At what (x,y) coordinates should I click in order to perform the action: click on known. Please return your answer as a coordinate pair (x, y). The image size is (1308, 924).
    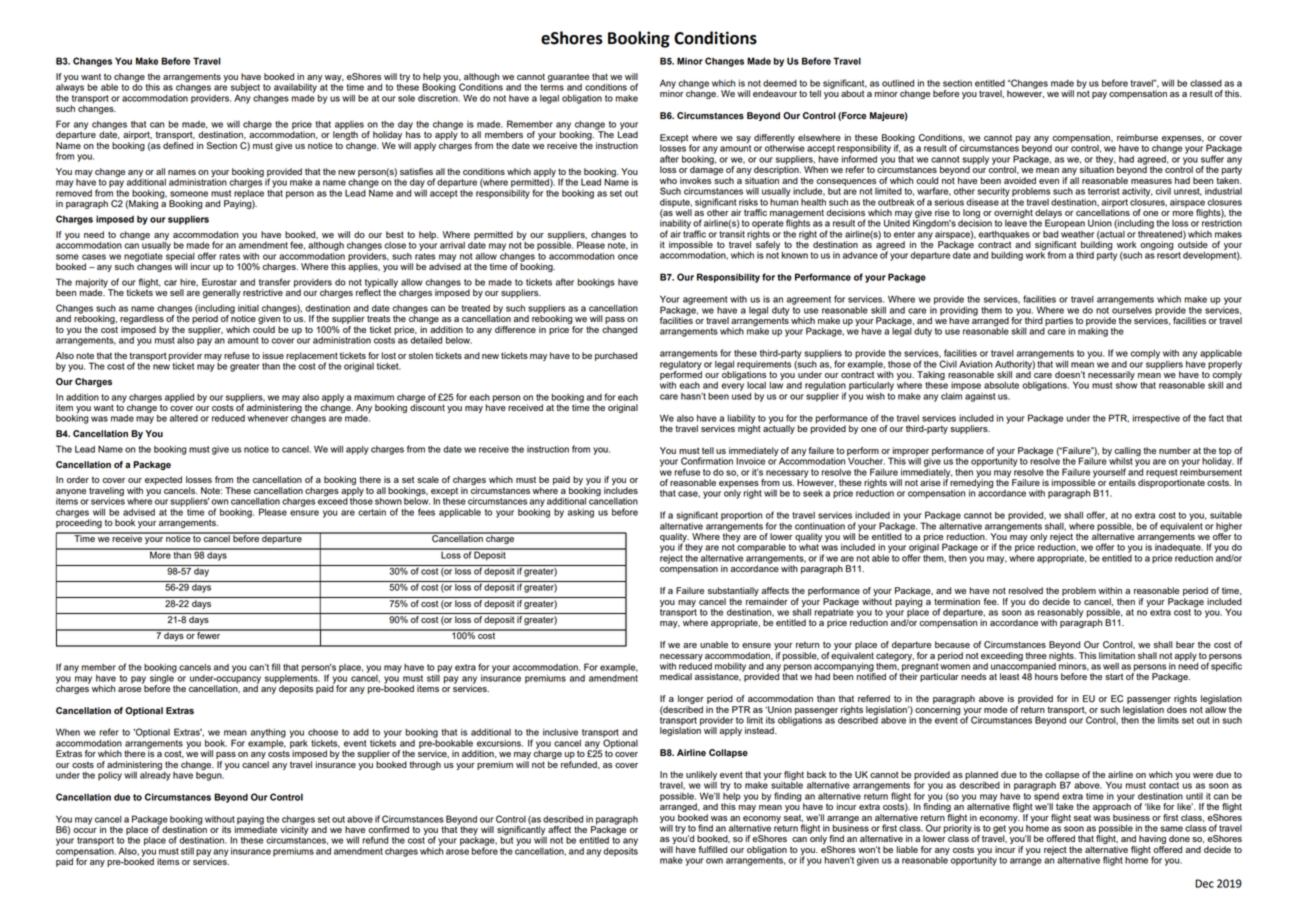
    Looking at the image, I should click on (794, 255).
